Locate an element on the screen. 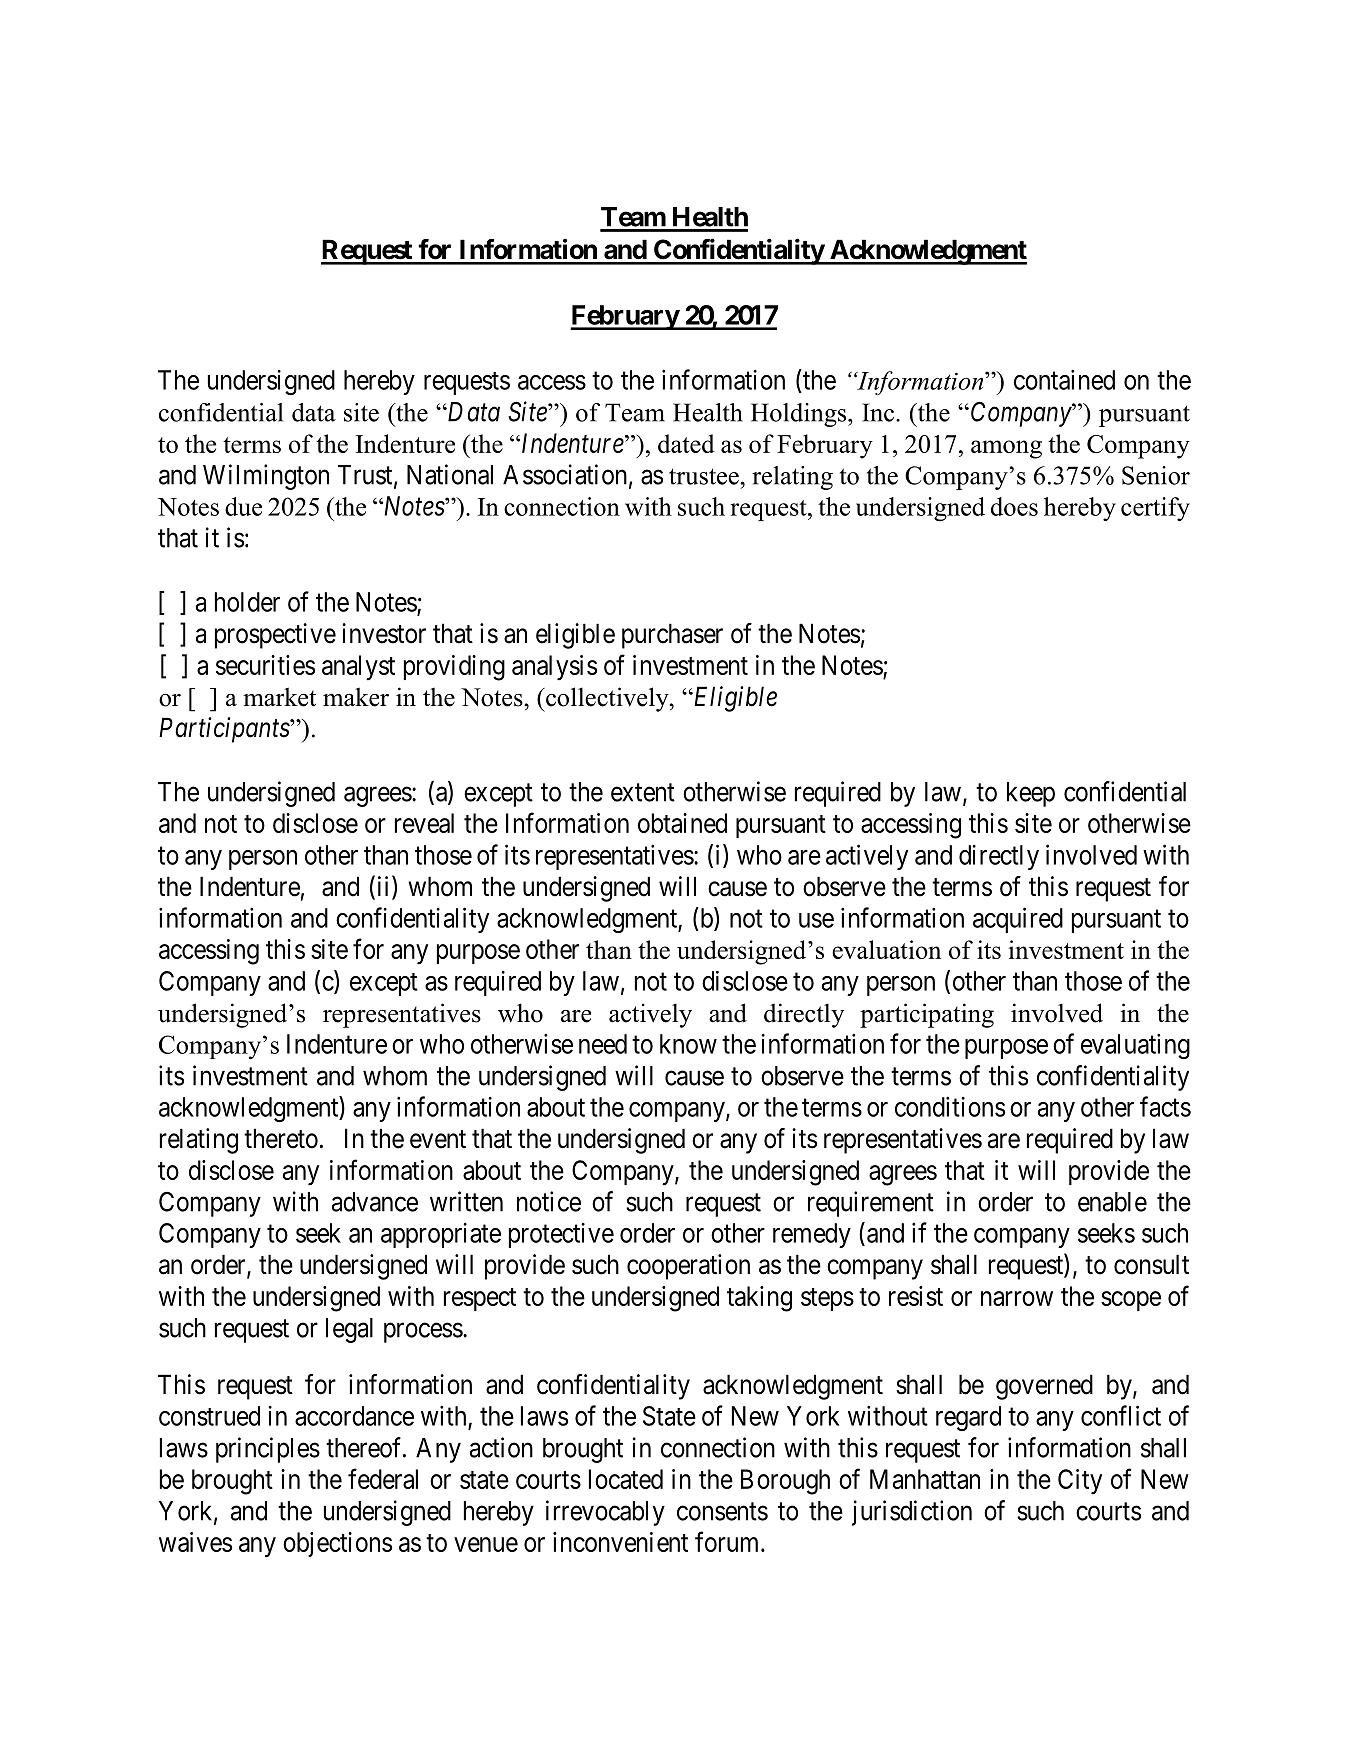 This screenshot has height=1744, width=1348. Wilmington is located at coordinates (266, 477).
